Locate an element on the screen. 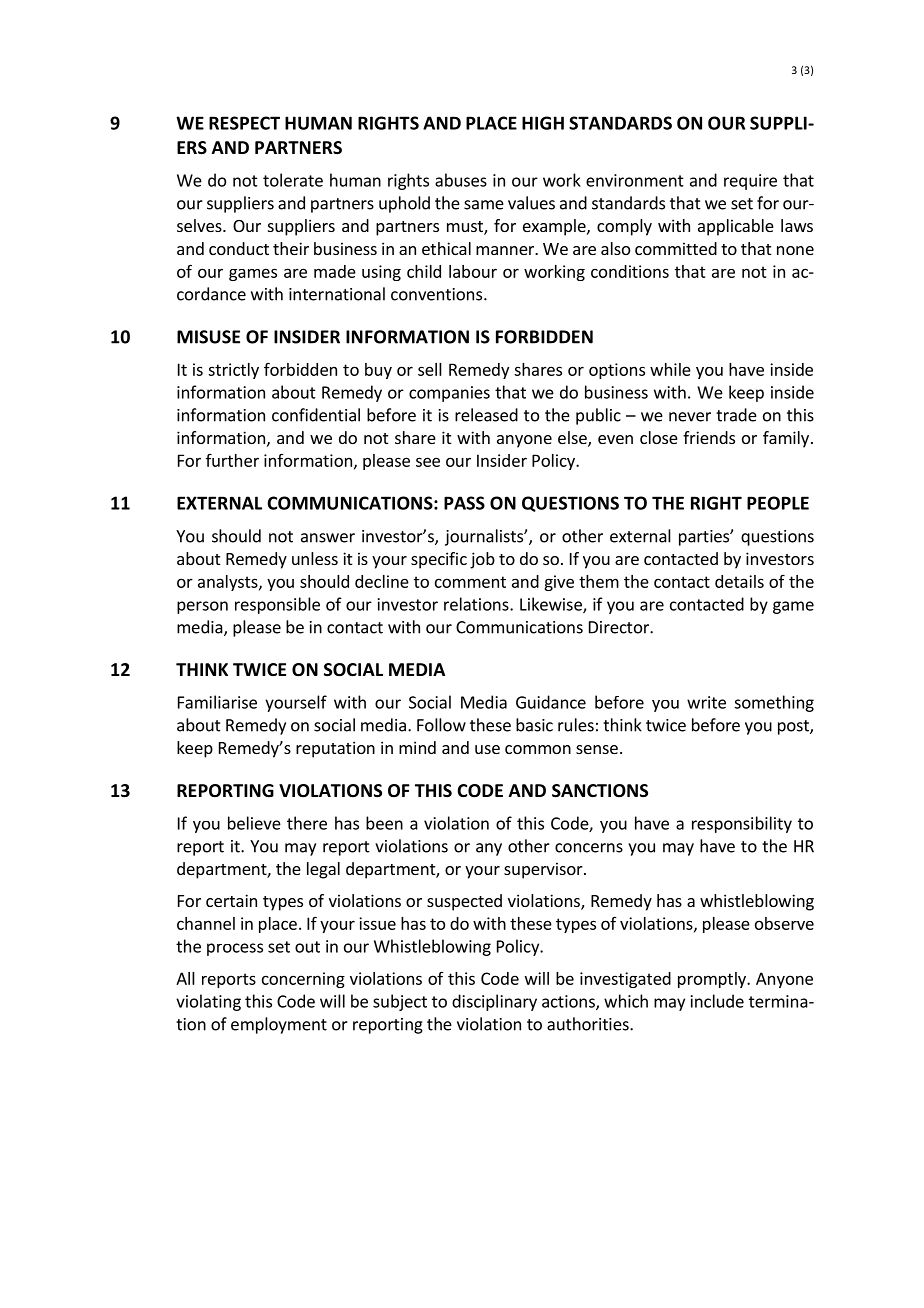 The width and height of the screenshot is (924, 1308). job is located at coordinates (482, 560).
